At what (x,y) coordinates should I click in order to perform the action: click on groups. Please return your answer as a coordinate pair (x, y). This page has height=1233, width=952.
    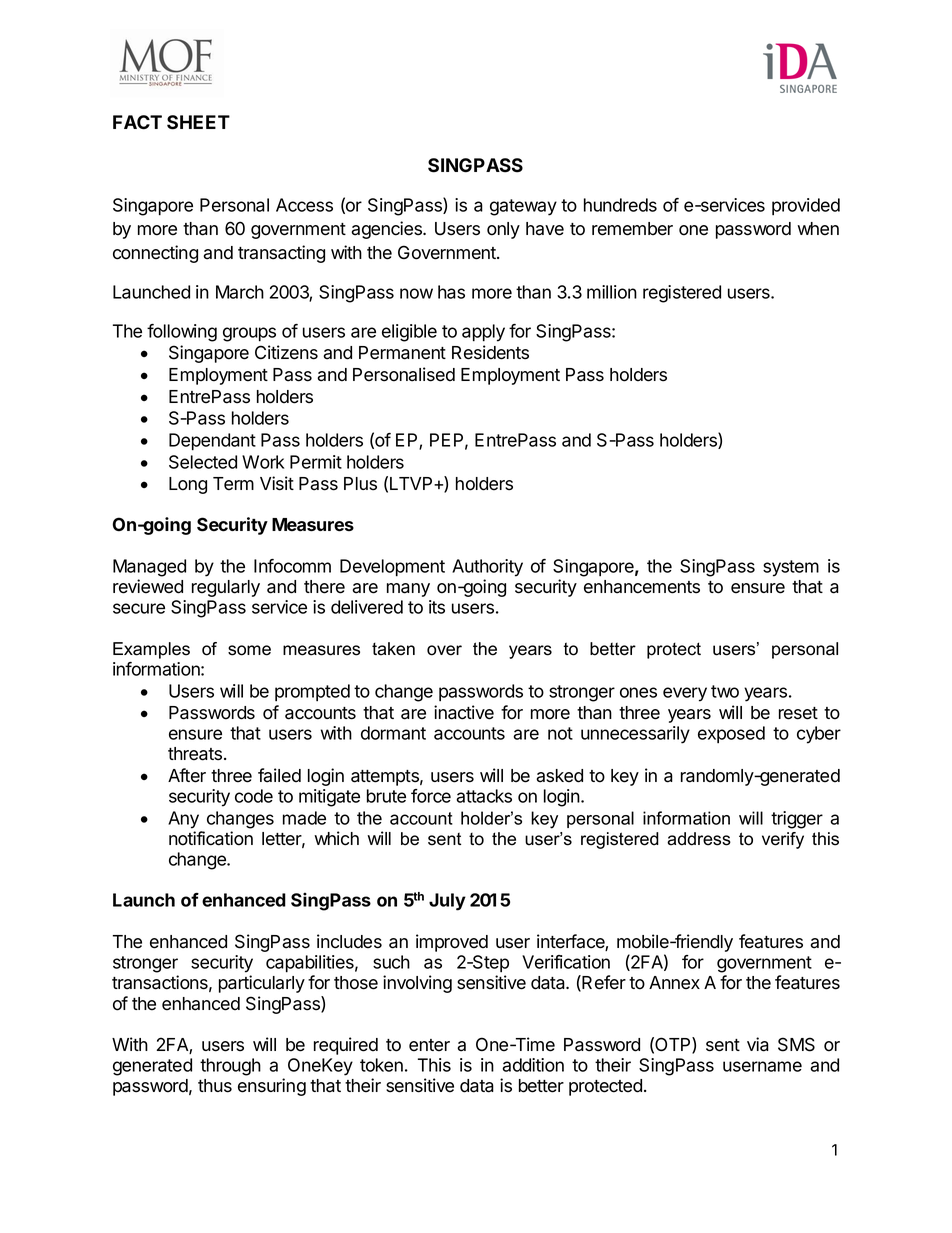
    Looking at the image, I should click on (249, 334).
